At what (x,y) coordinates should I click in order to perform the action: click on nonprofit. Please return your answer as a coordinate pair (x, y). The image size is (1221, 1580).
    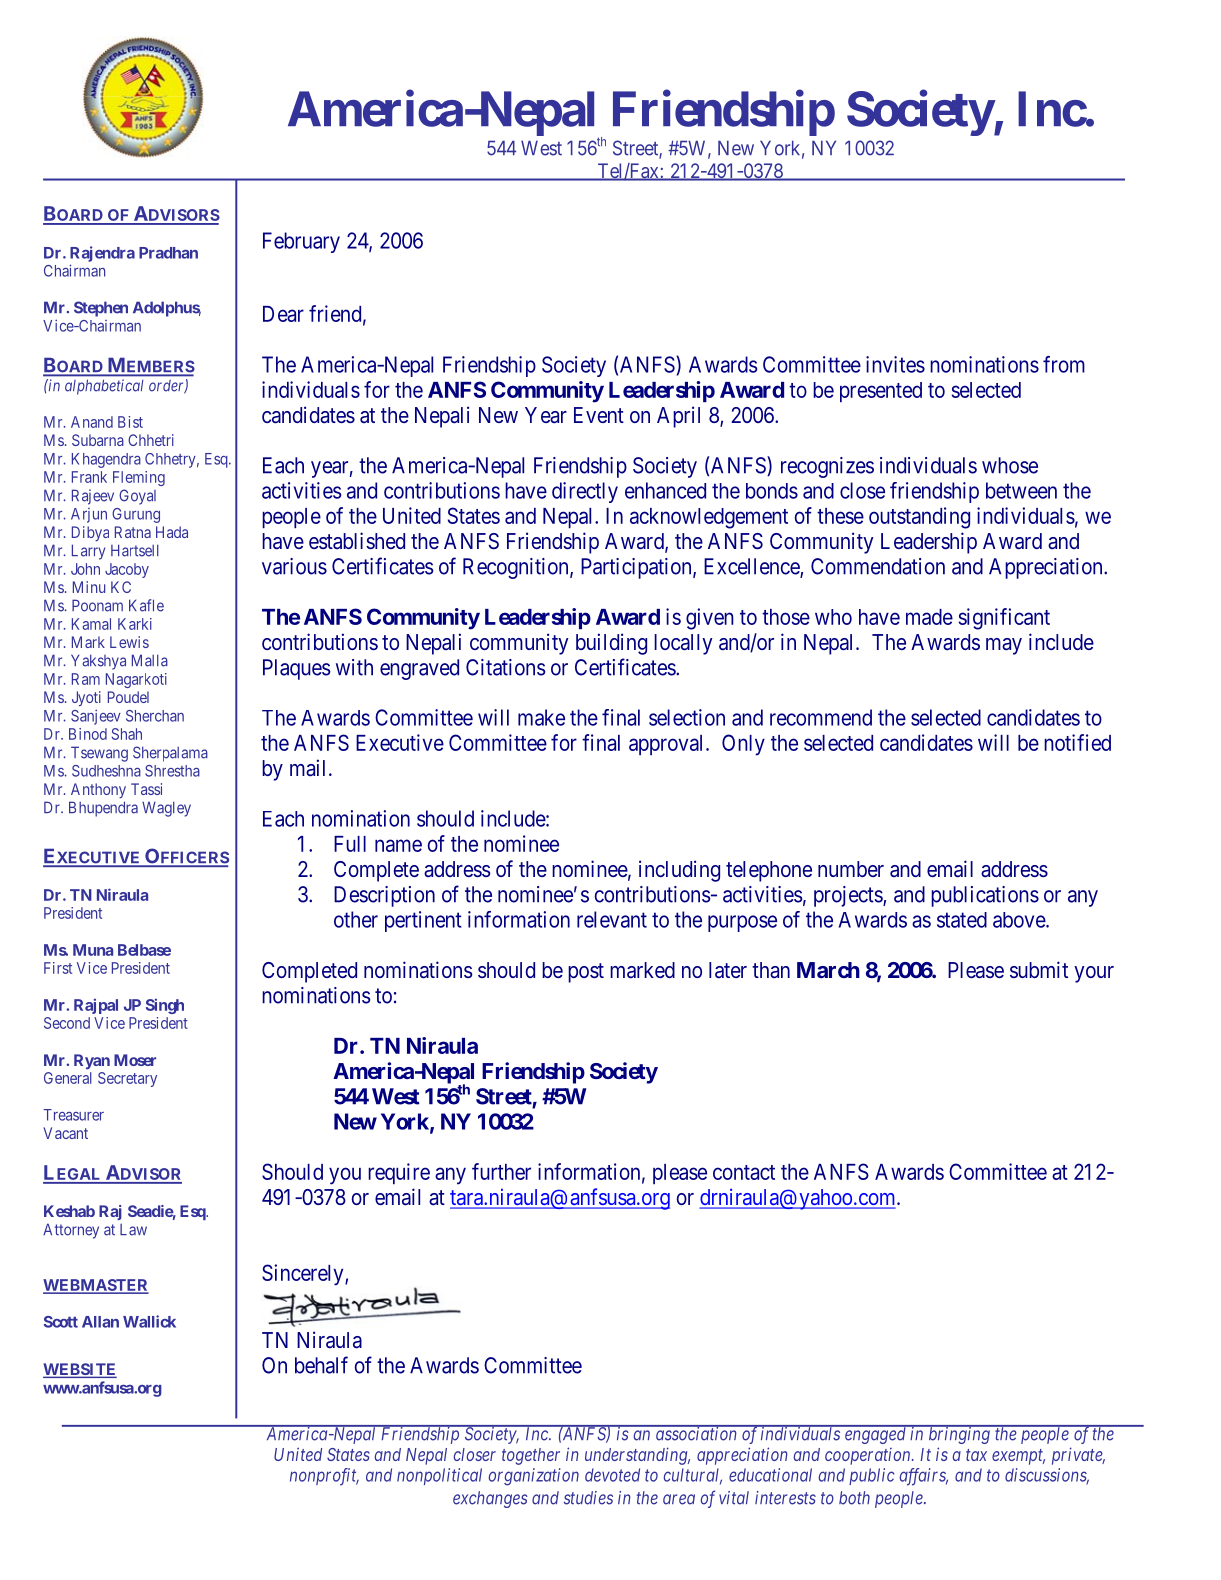
    Looking at the image, I should click on (324, 1477).
